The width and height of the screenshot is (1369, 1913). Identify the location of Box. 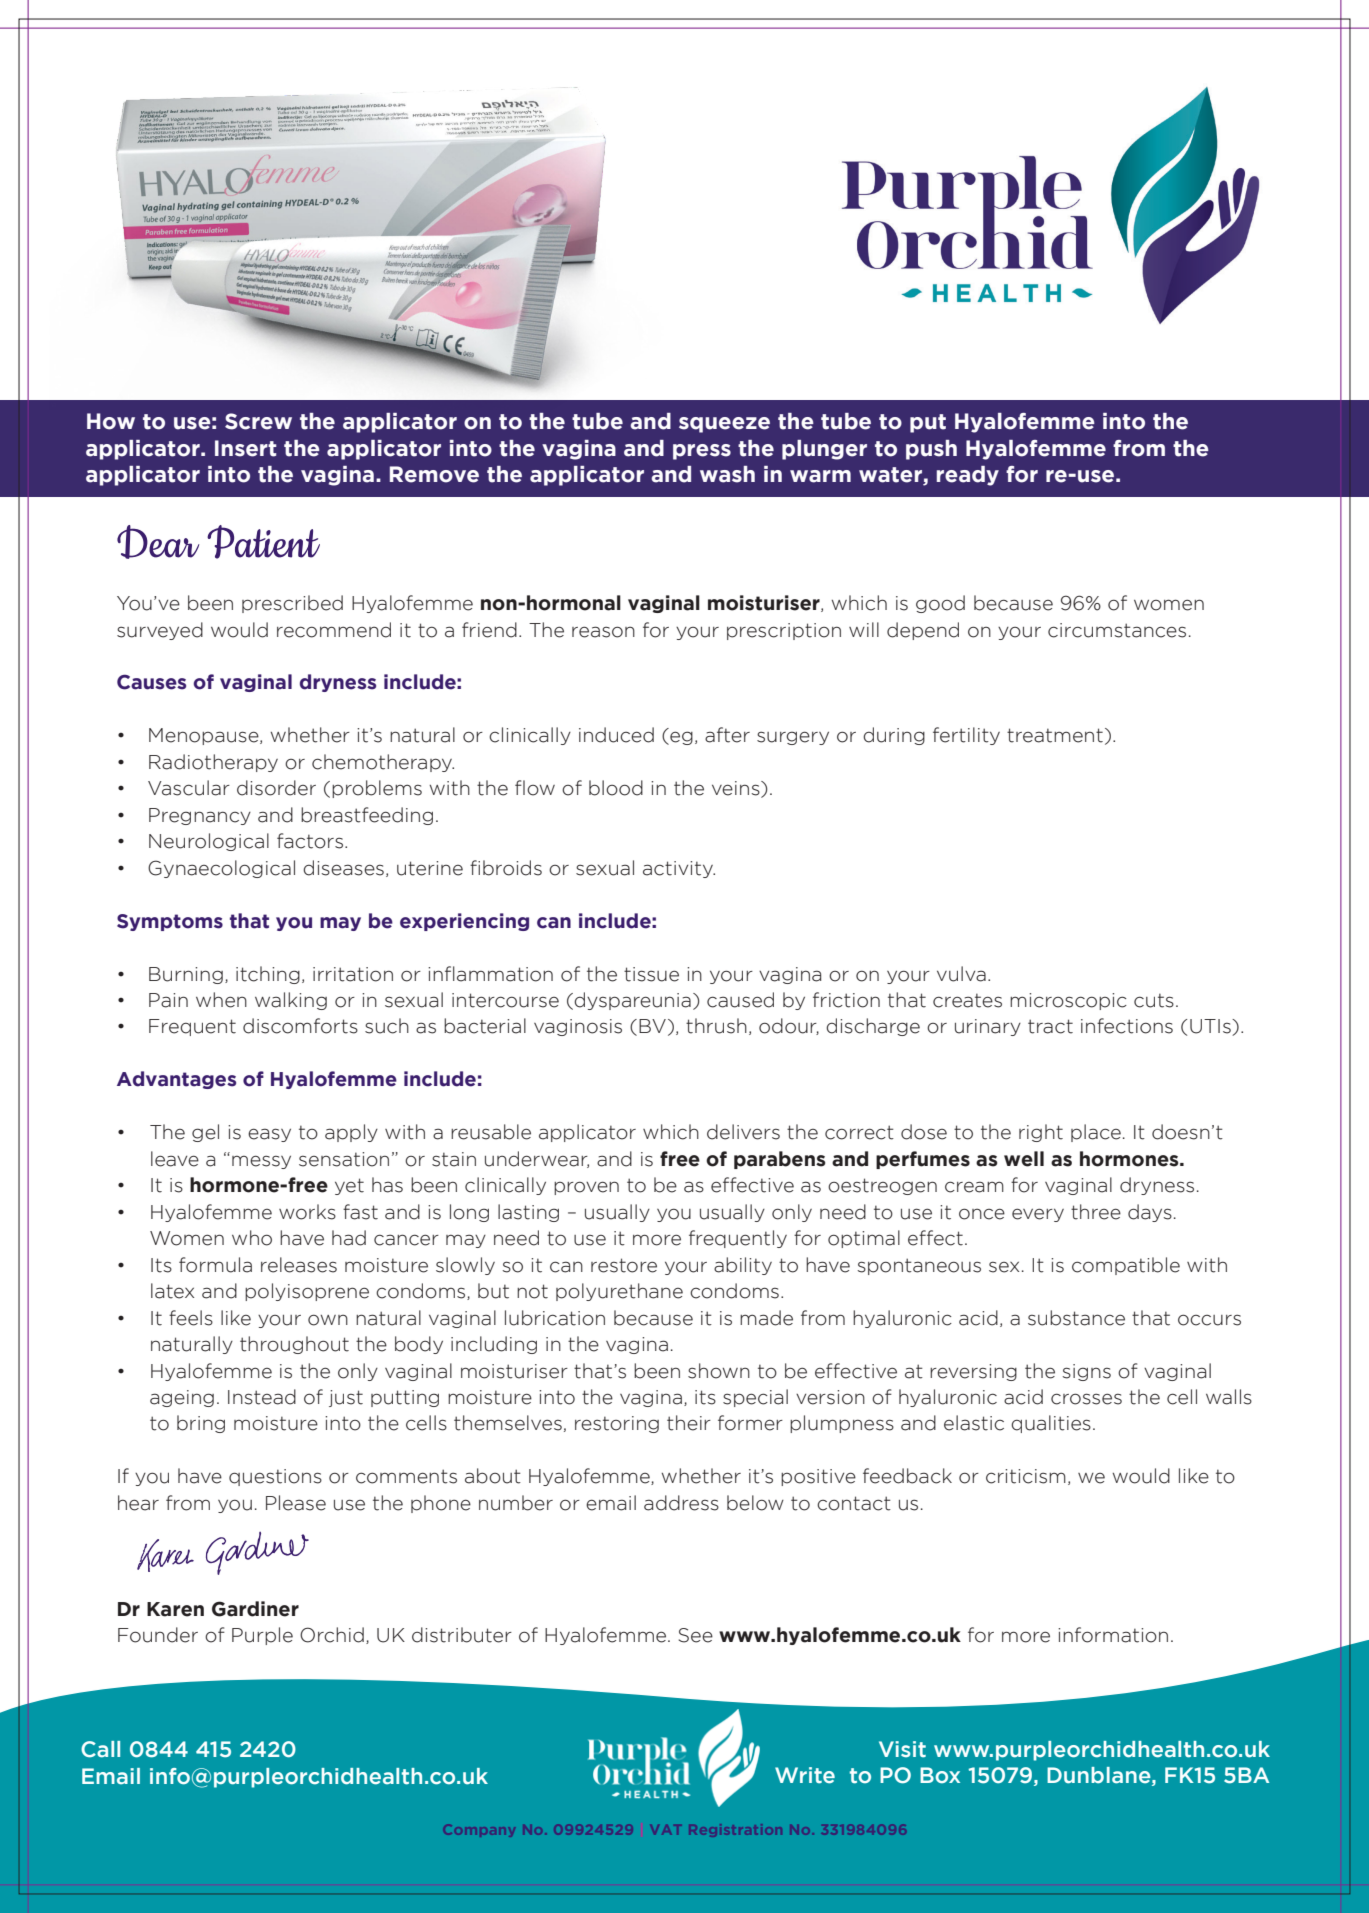
(940, 1775).
